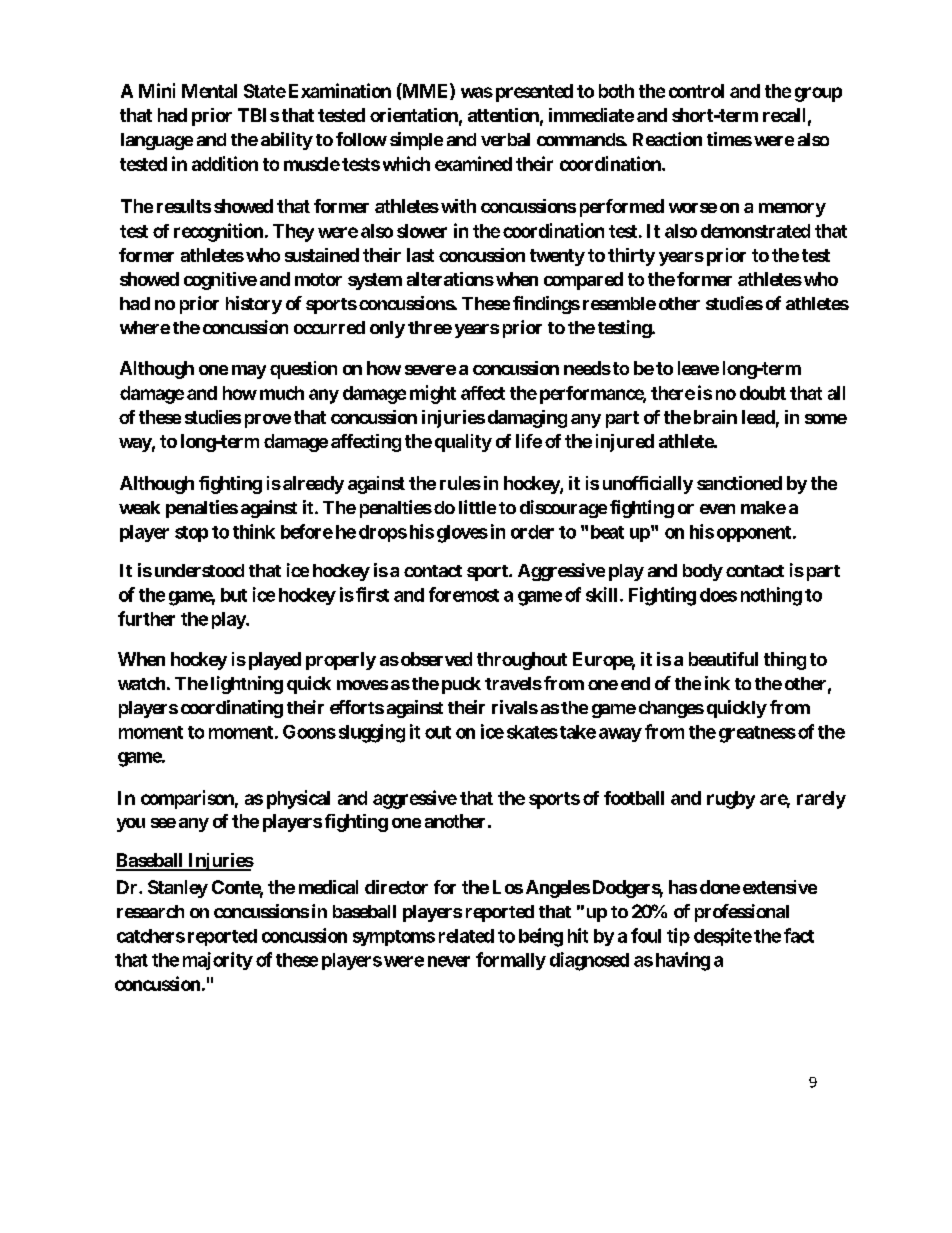  What do you see at coordinates (696, 91) in the screenshot?
I see `control` at bounding box center [696, 91].
